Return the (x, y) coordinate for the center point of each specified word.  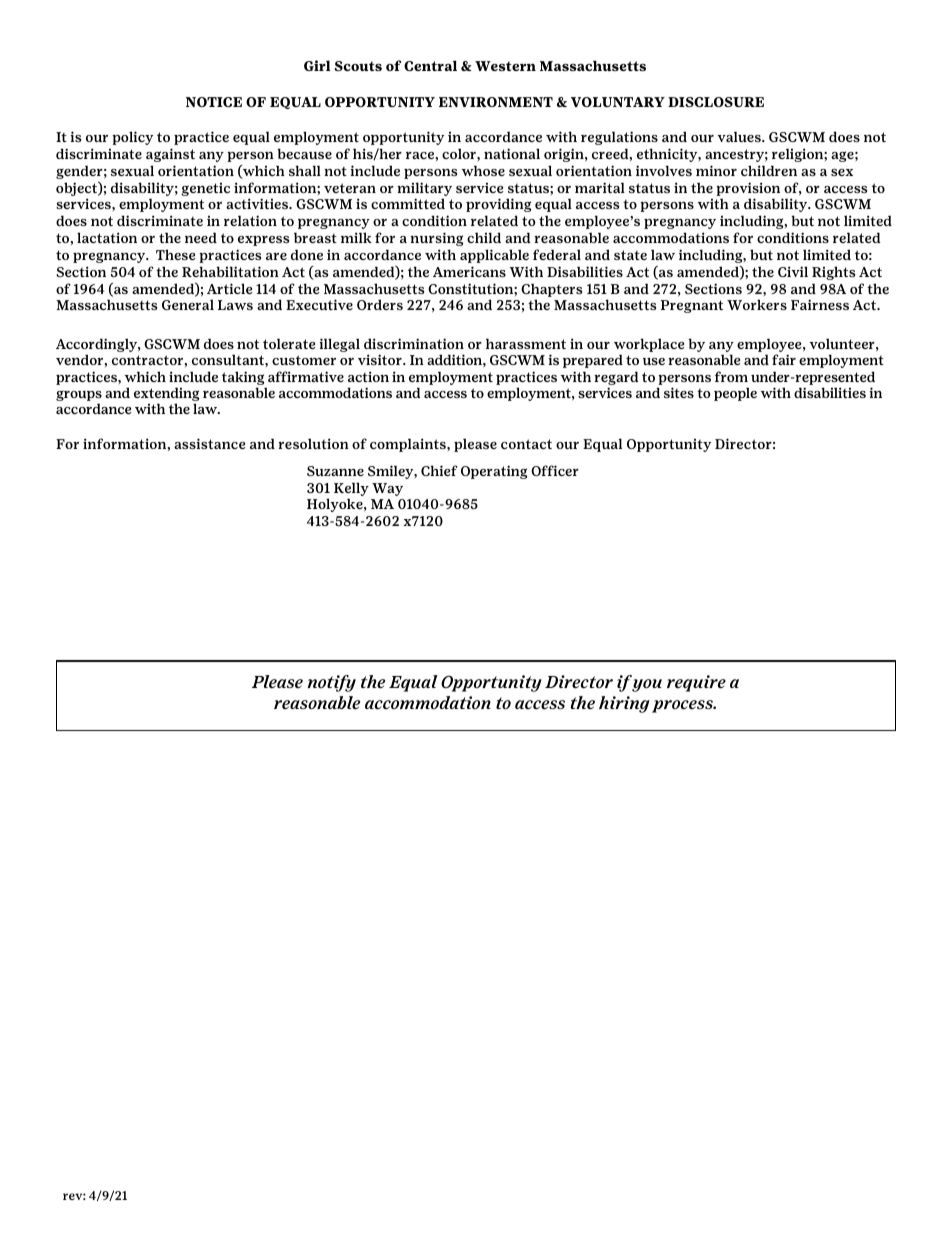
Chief (439, 470)
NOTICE (214, 102)
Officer (555, 470)
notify (331, 683)
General (188, 304)
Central (430, 65)
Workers (757, 304)
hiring (624, 704)
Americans (469, 271)
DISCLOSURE (716, 102)
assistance (210, 443)
